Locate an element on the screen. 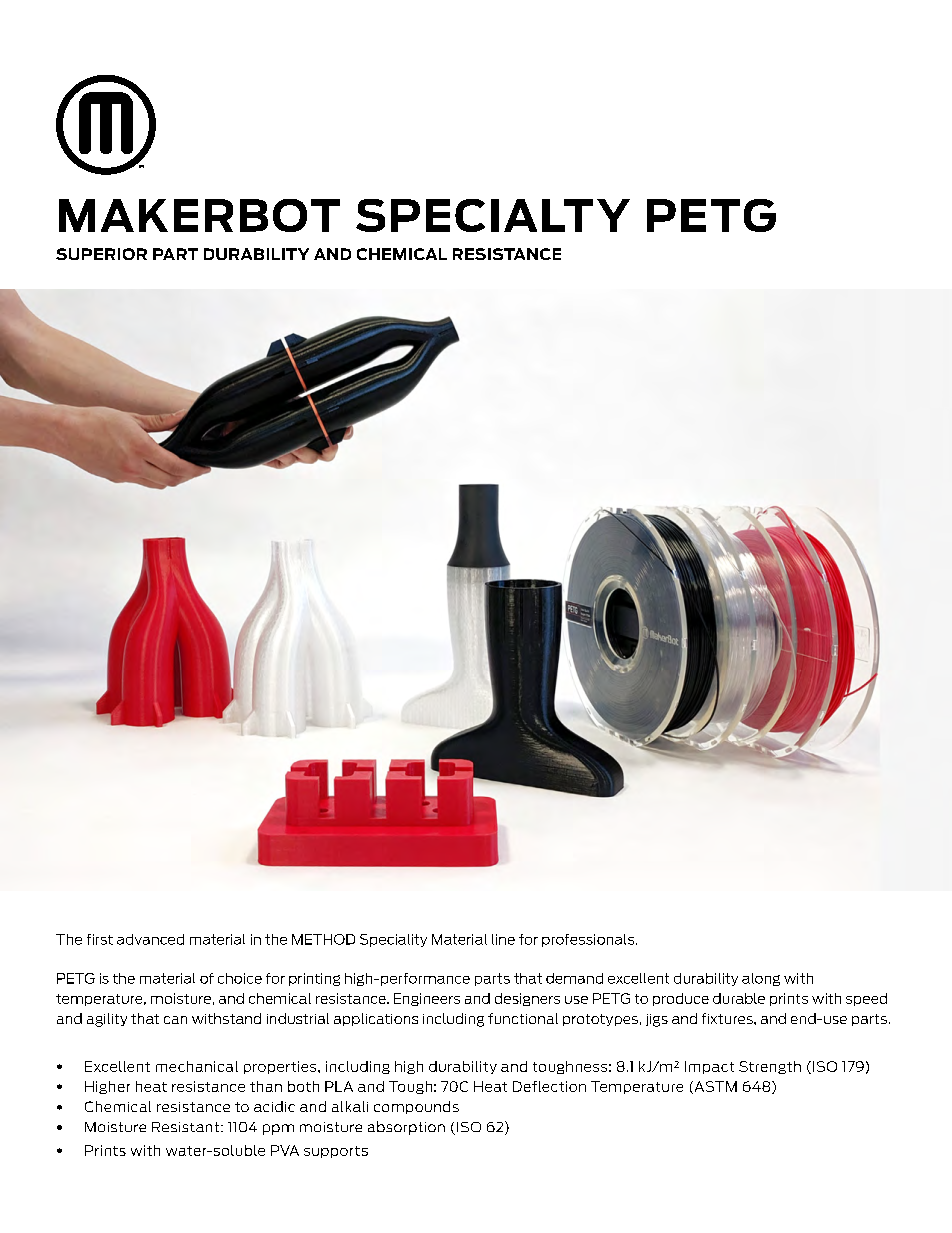 This screenshot has width=952, height=1233. advanced is located at coordinates (150, 939).
